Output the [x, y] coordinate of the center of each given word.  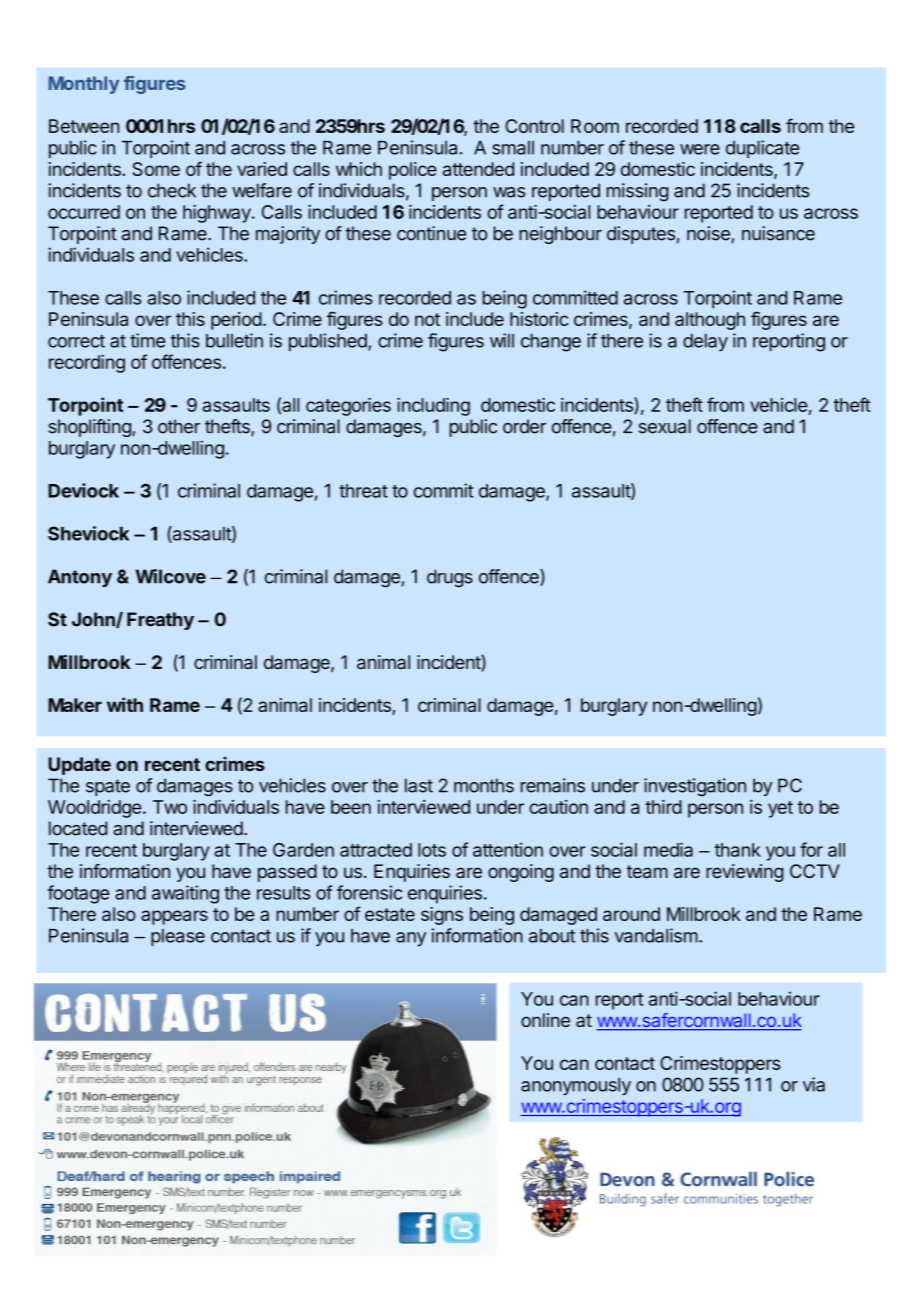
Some [156, 169]
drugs [450, 578]
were [700, 149]
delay [705, 343]
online [545, 1020]
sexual [665, 426]
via [814, 1084]
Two [170, 807]
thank [738, 850]
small [513, 148]
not [427, 319]
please [178, 937]
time [147, 340]
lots [432, 850]
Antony [80, 578]
